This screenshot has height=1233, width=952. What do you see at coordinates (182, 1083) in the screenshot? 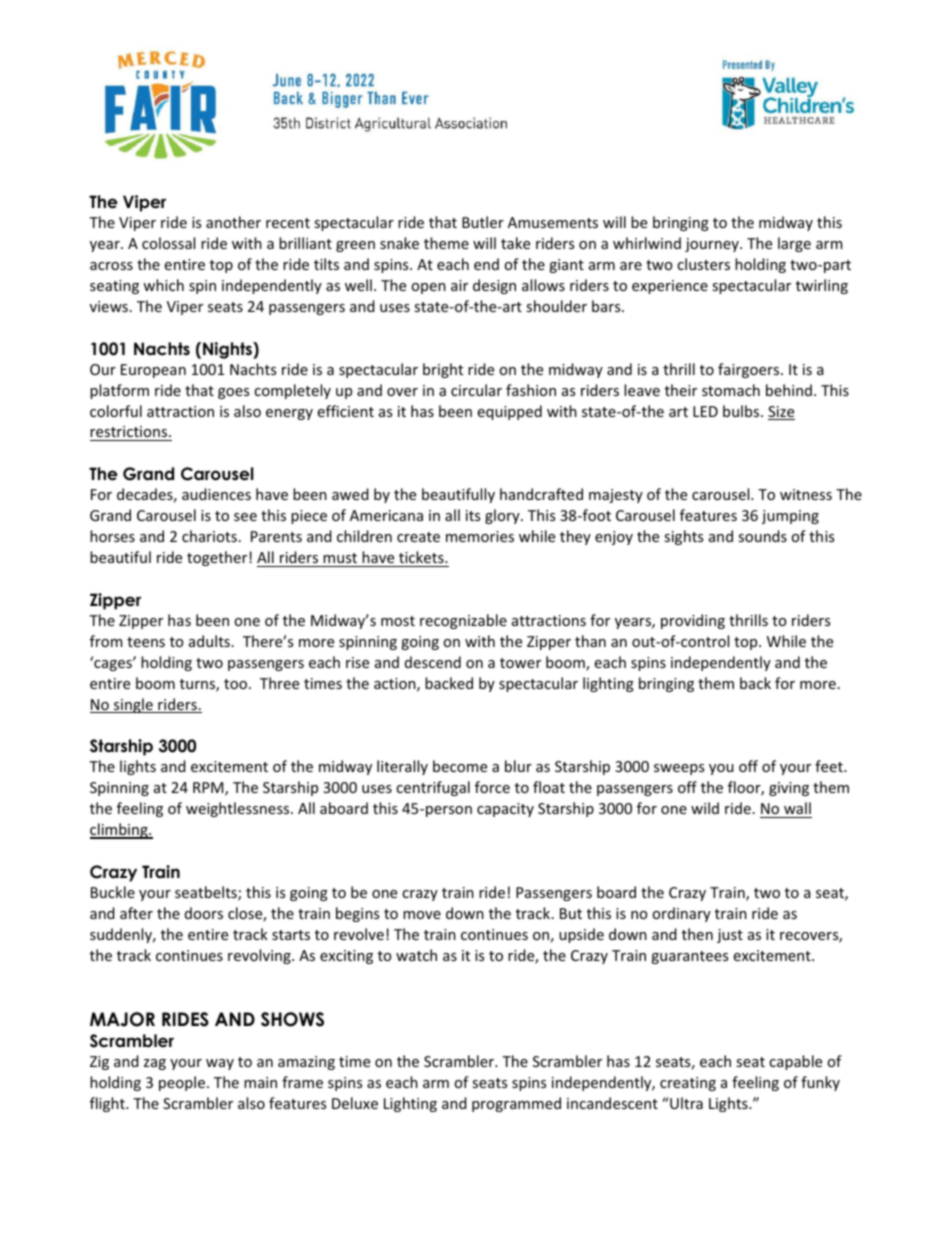
I see `people` at bounding box center [182, 1083].
